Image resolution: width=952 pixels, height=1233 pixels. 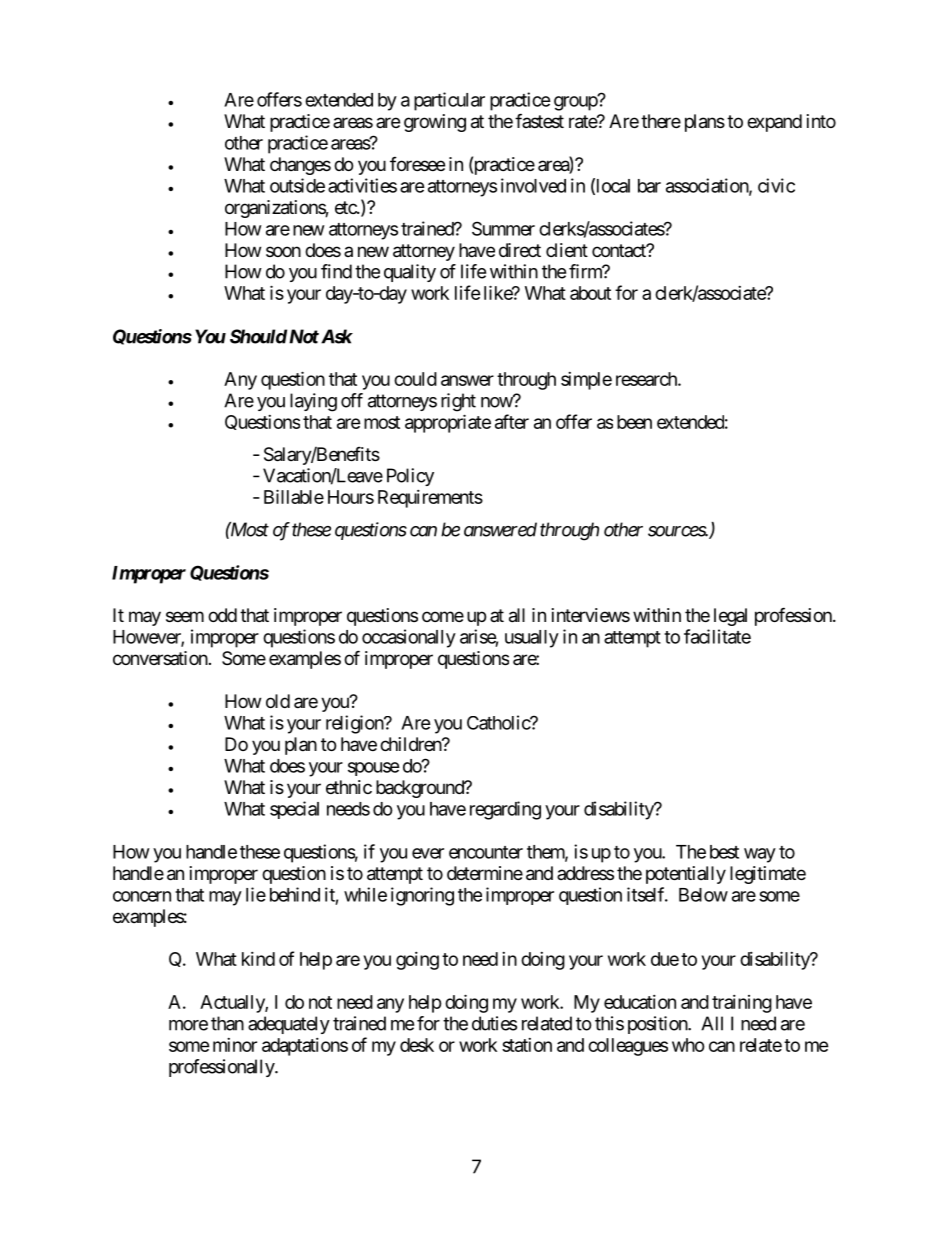 I want to click on expand, so click(x=774, y=123).
